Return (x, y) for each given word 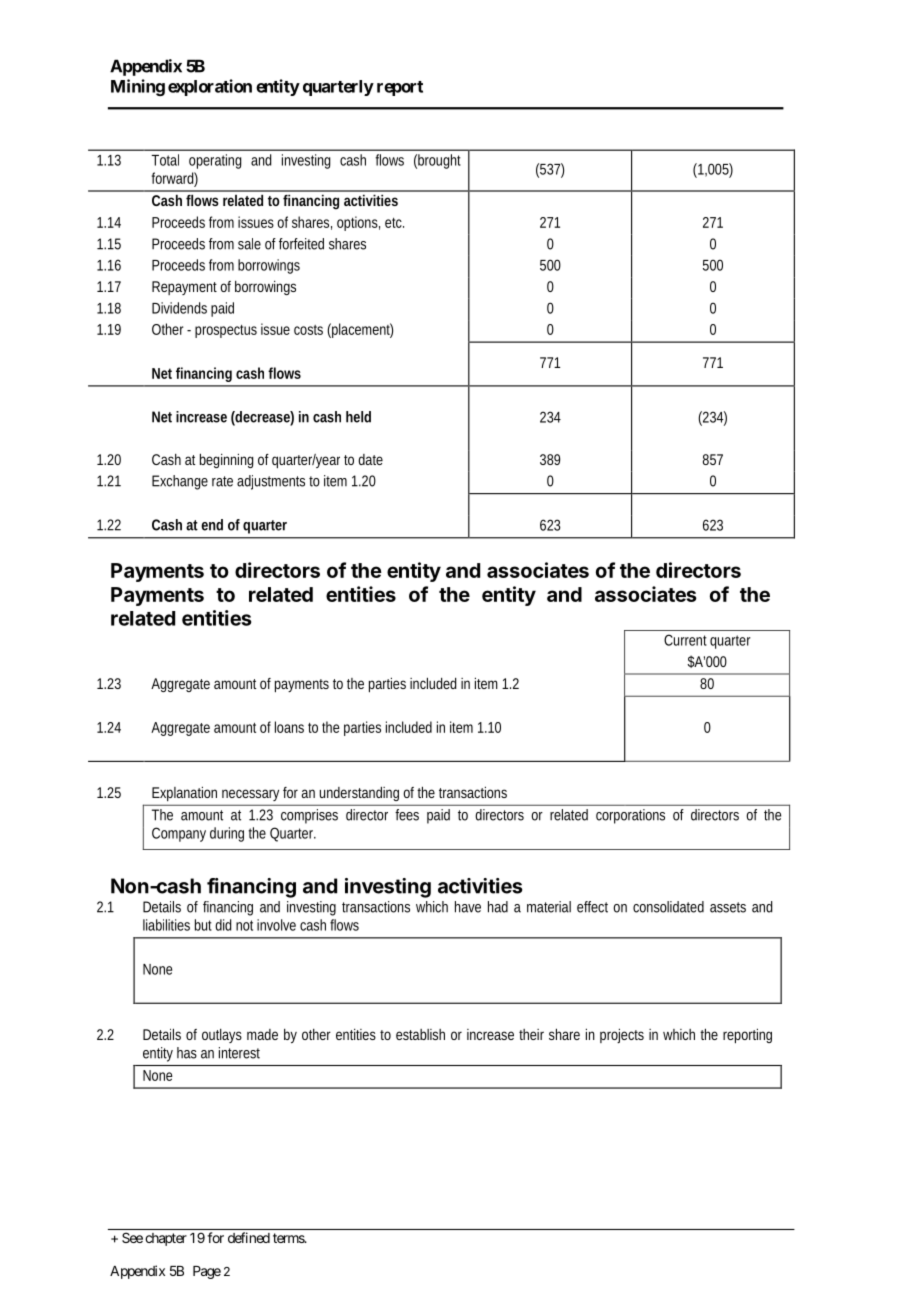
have (468, 907)
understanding (359, 794)
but (203, 925)
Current (685, 640)
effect (592, 907)
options (358, 223)
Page (207, 1272)
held (358, 417)
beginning (227, 460)
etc (394, 223)
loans (289, 727)
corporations (630, 816)
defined (249, 1237)
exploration (210, 87)
